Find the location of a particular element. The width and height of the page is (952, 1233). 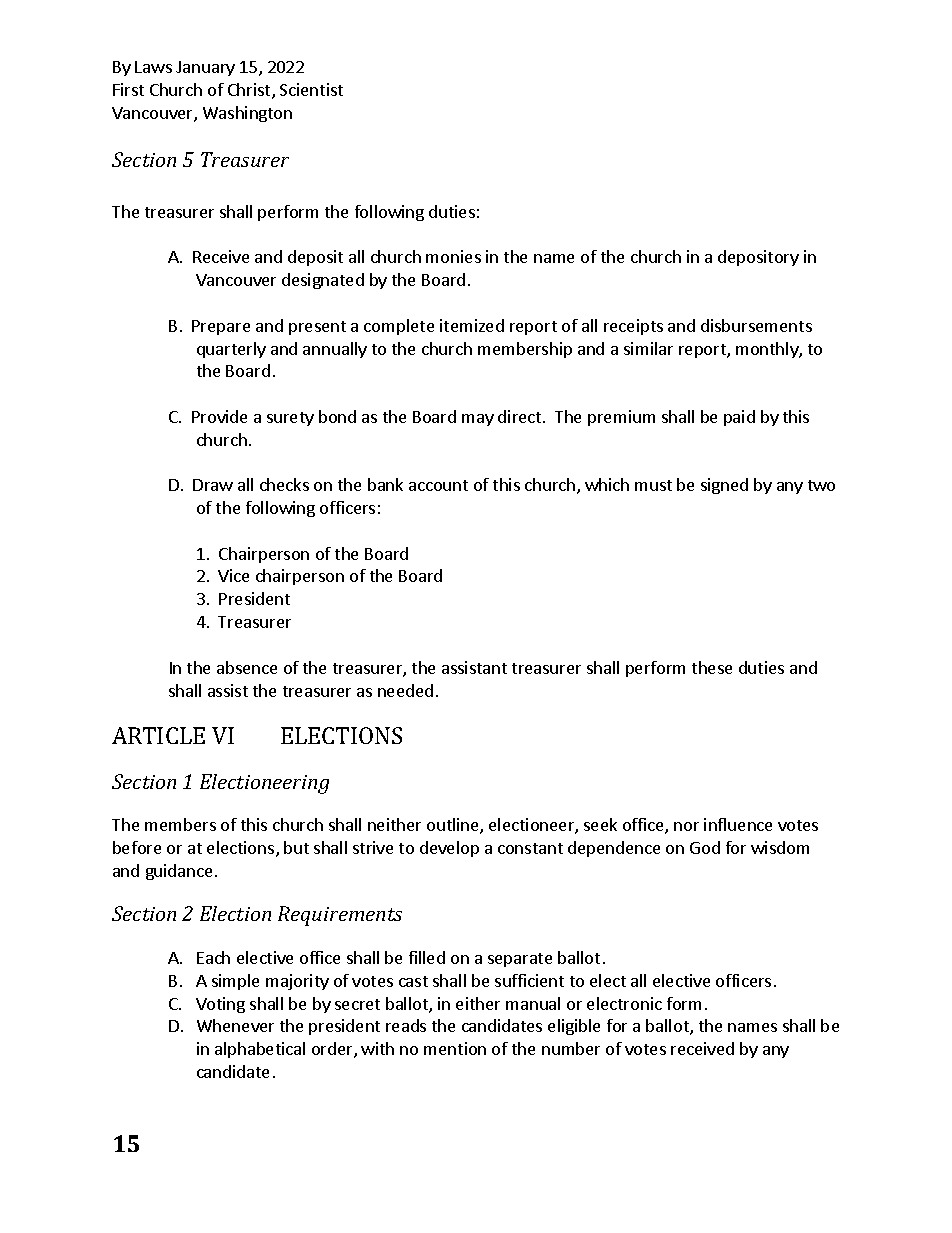

Christ is located at coordinates (250, 91).
